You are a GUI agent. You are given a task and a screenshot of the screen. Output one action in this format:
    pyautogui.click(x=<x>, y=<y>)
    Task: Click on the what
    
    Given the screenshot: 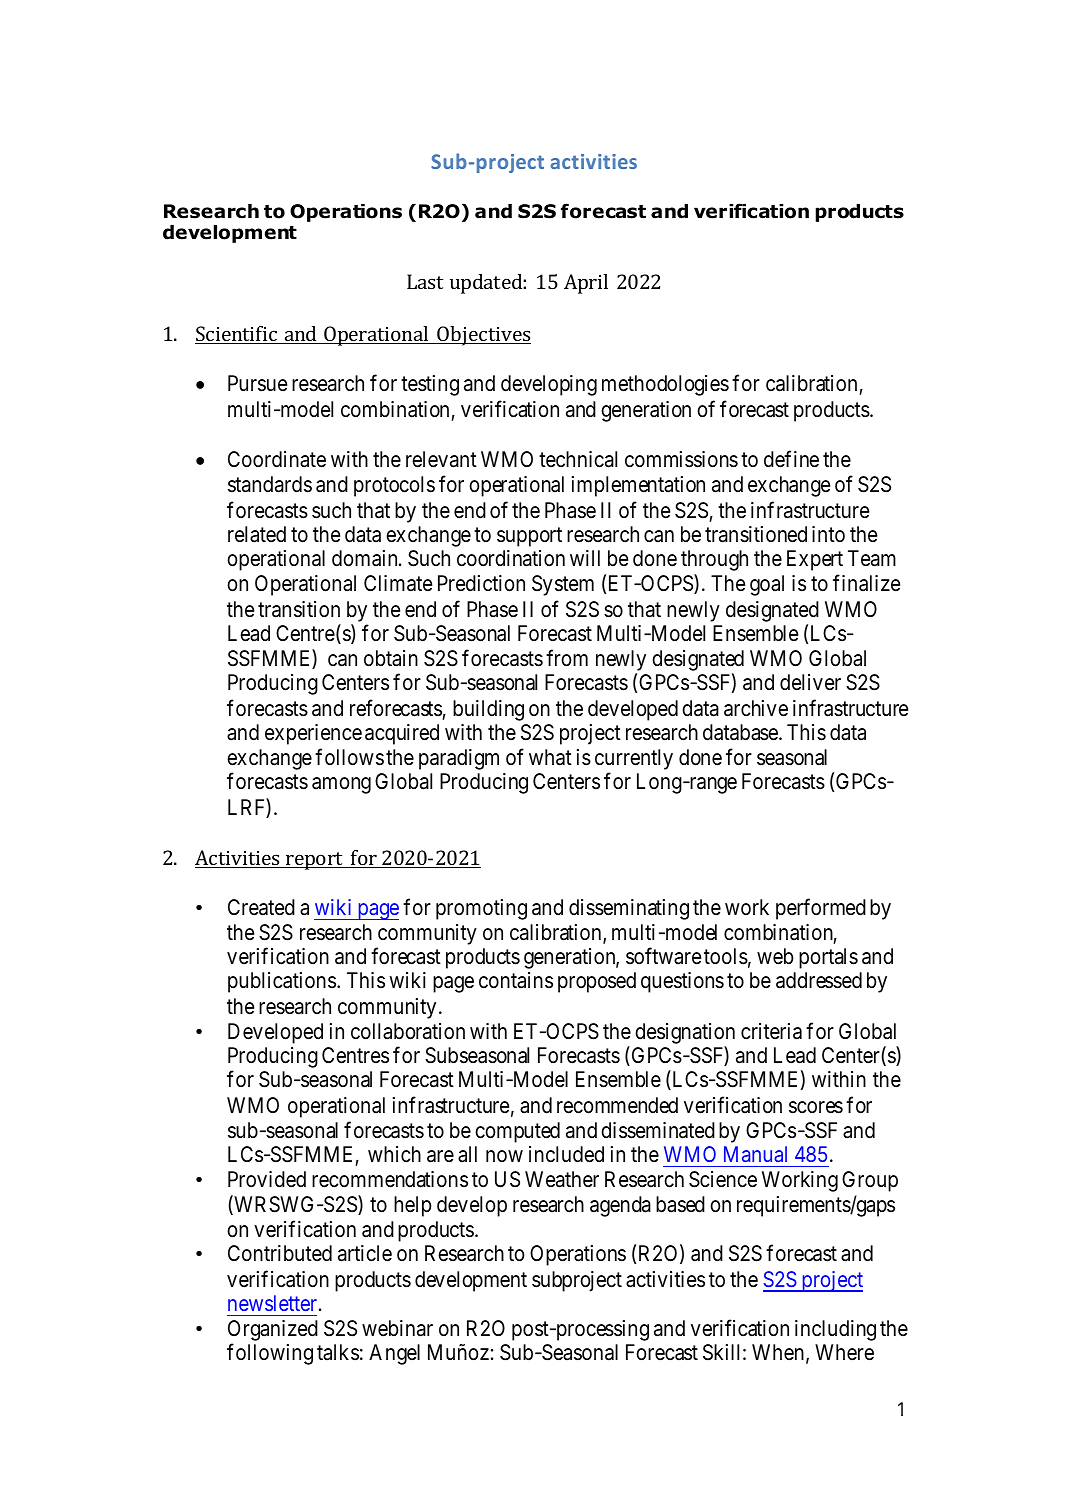 What is the action you would take?
    pyautogui.click(x=550, y=757)
